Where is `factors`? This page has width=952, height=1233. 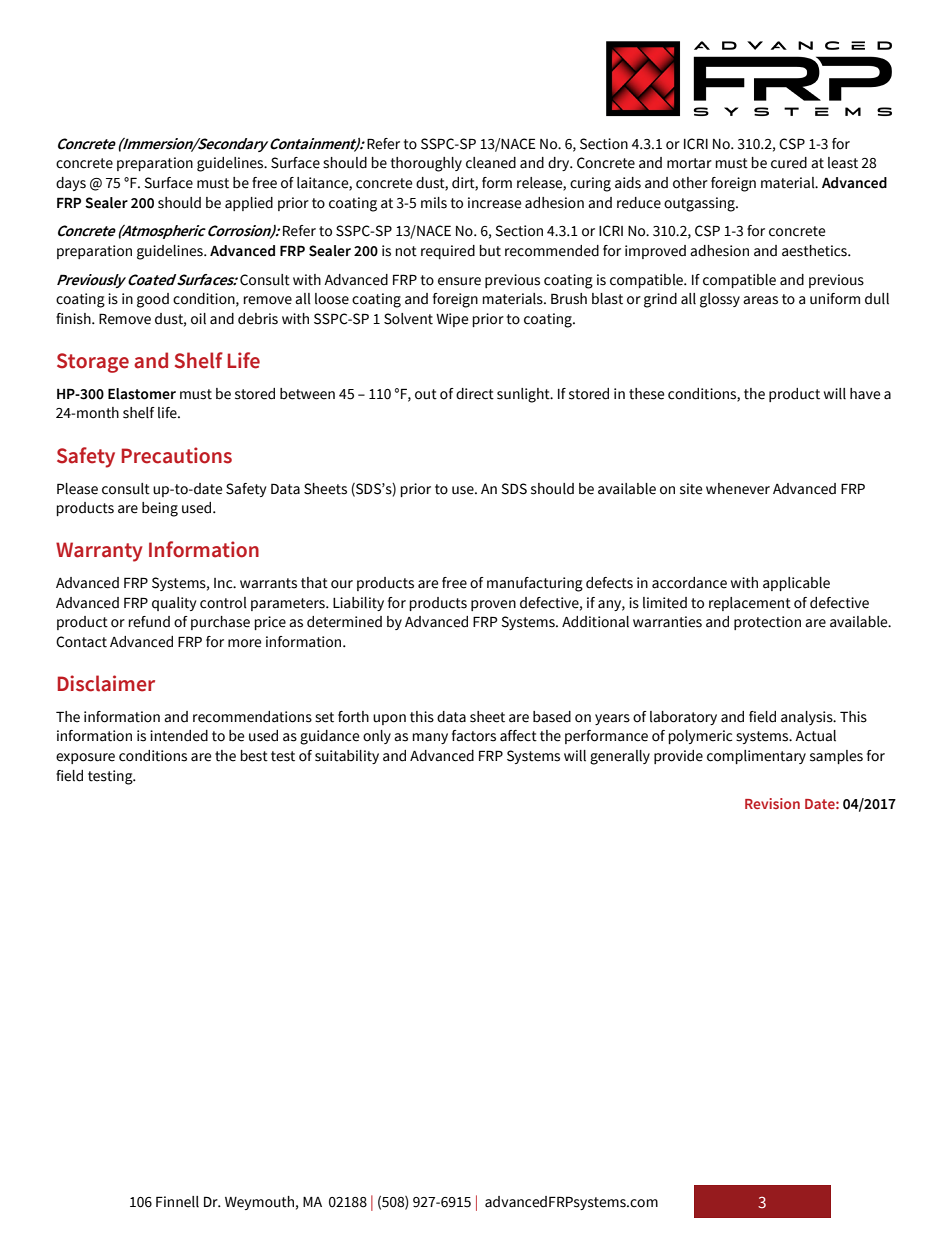
factors is located at coordinates (474, 736).
